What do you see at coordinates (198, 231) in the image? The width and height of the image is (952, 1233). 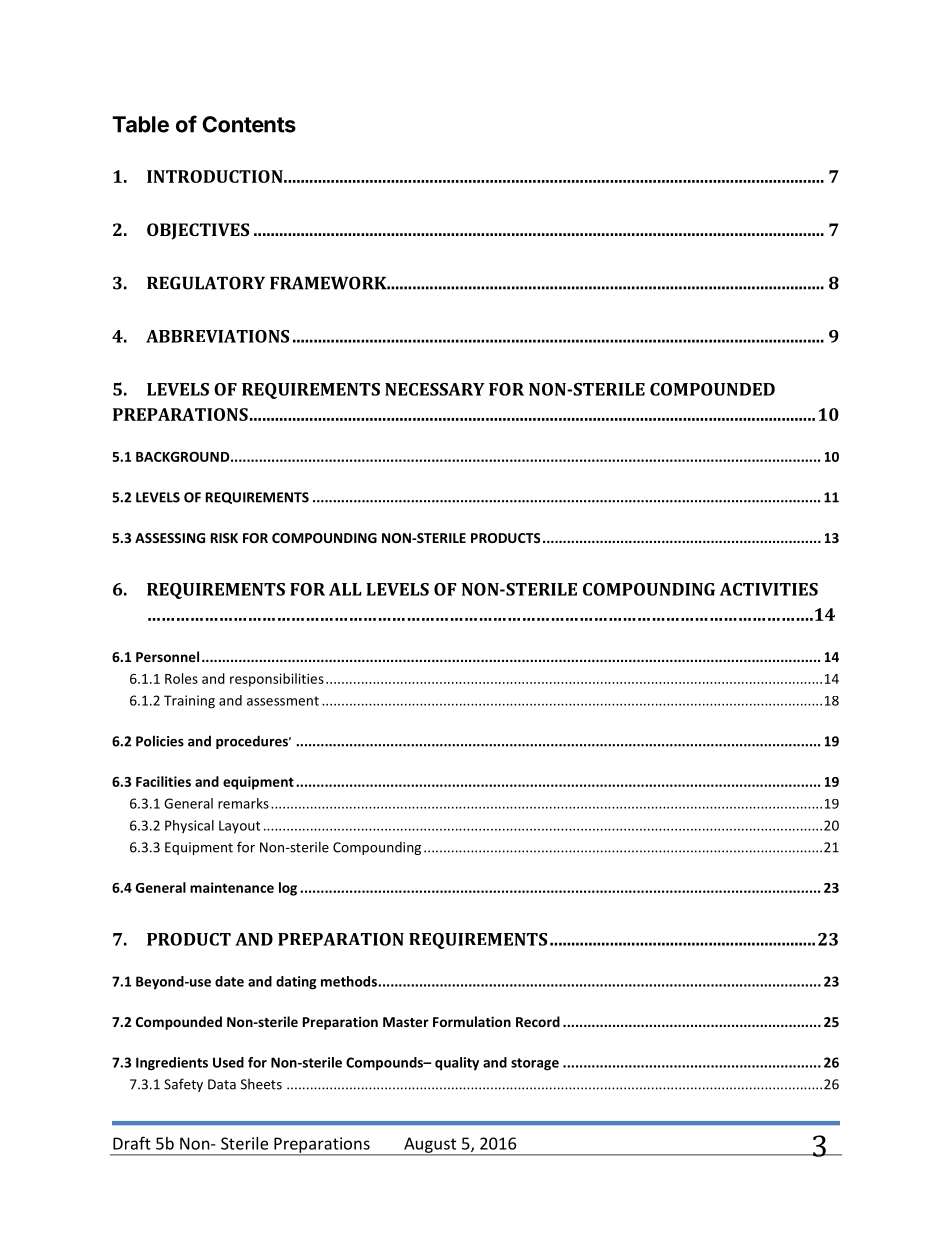 I see `OBJECTIVES` at bounding box center [198, 231].
